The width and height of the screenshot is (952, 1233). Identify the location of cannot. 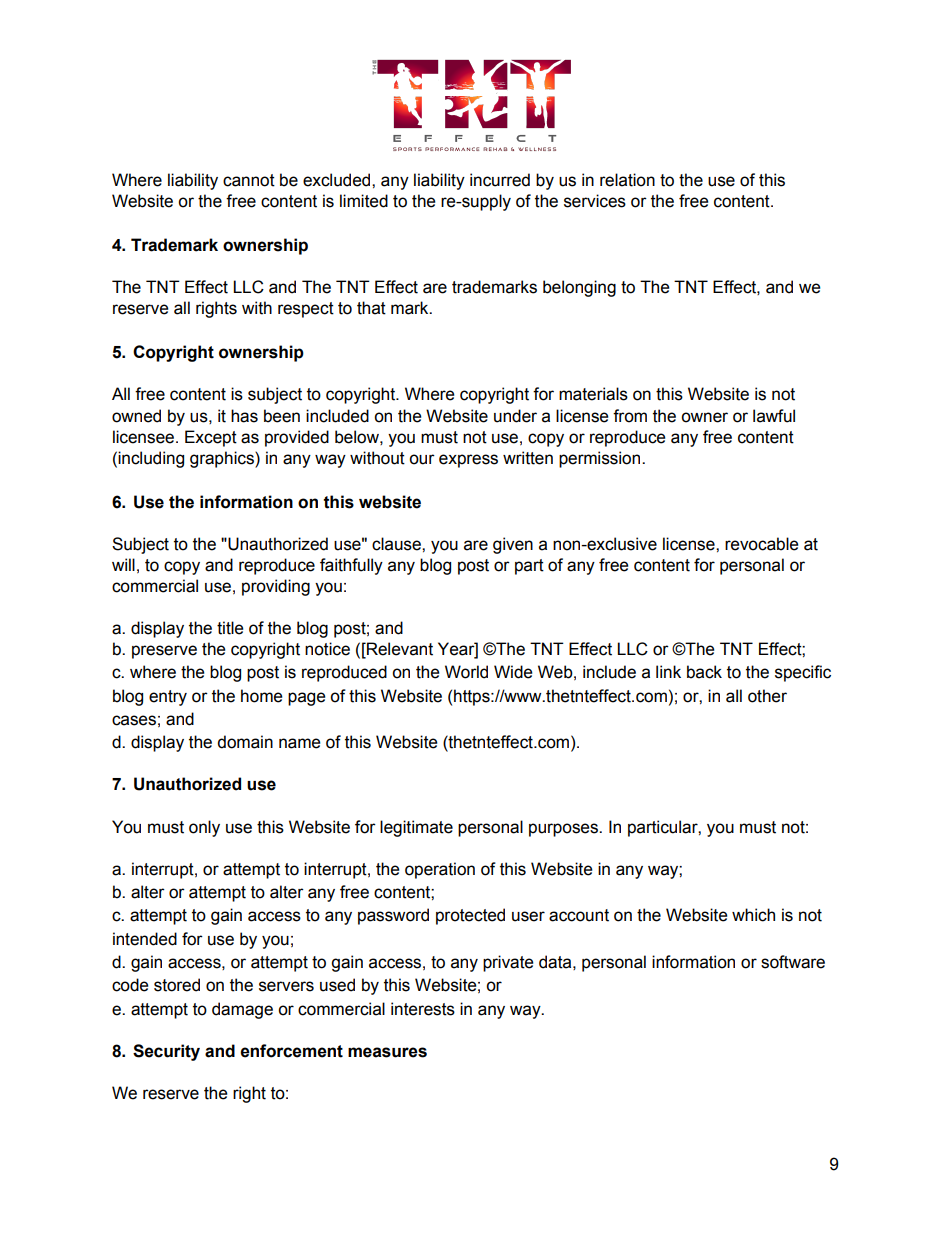
(249, 180).
